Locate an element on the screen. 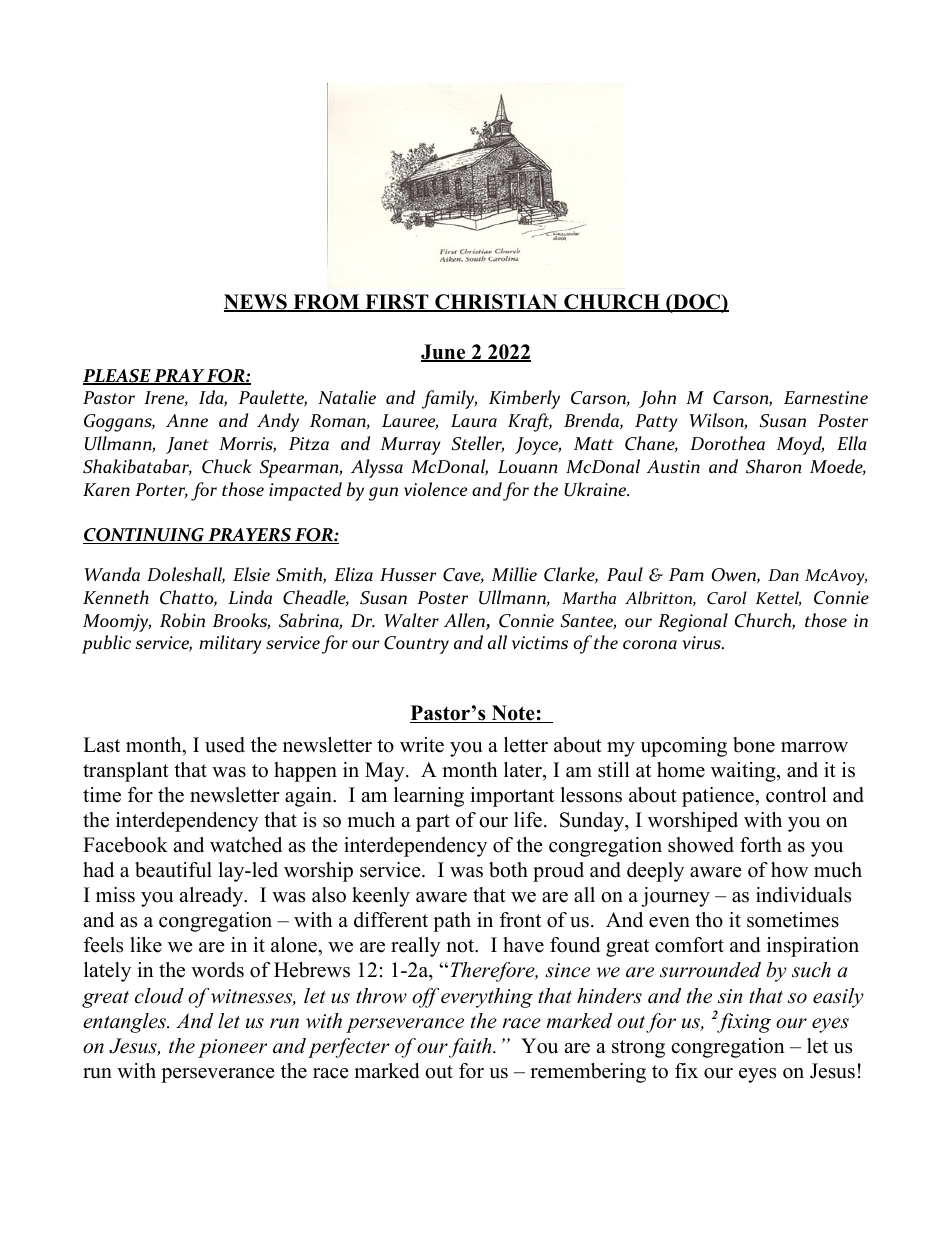 Image resolution: width=952 pixels, height=1233 pixels. Note is located at coordinates (513, 714).
